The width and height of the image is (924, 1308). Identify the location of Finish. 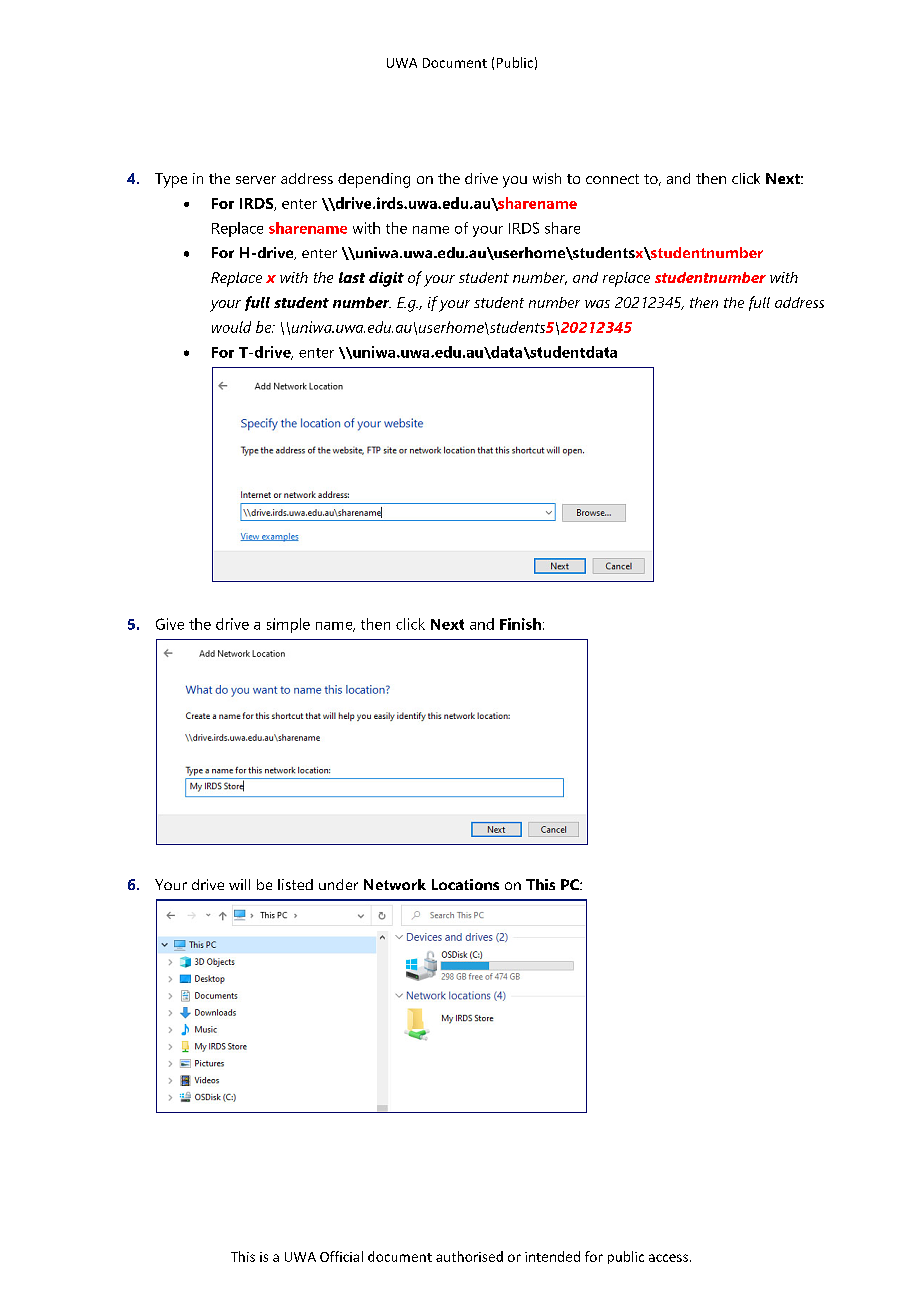
(520, 624).
